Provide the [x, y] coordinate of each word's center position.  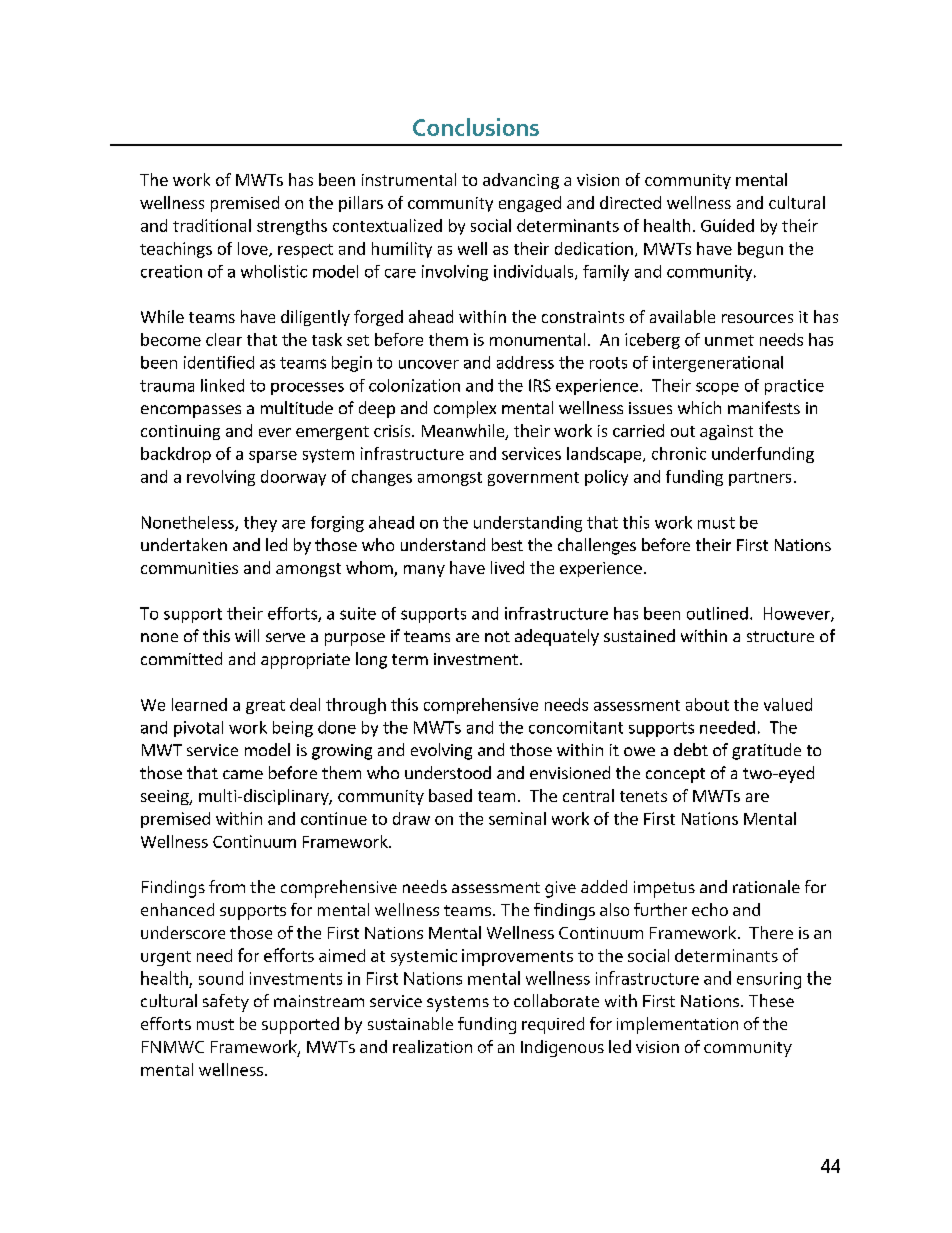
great [265, 707]
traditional [212, 225]
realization [432, 1046]
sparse [273, 457]
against [726, 432]
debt [691, 749]
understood [448, 772]
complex [465, 409]
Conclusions [476, 127]
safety [226, 1003]
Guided [727, 225]
